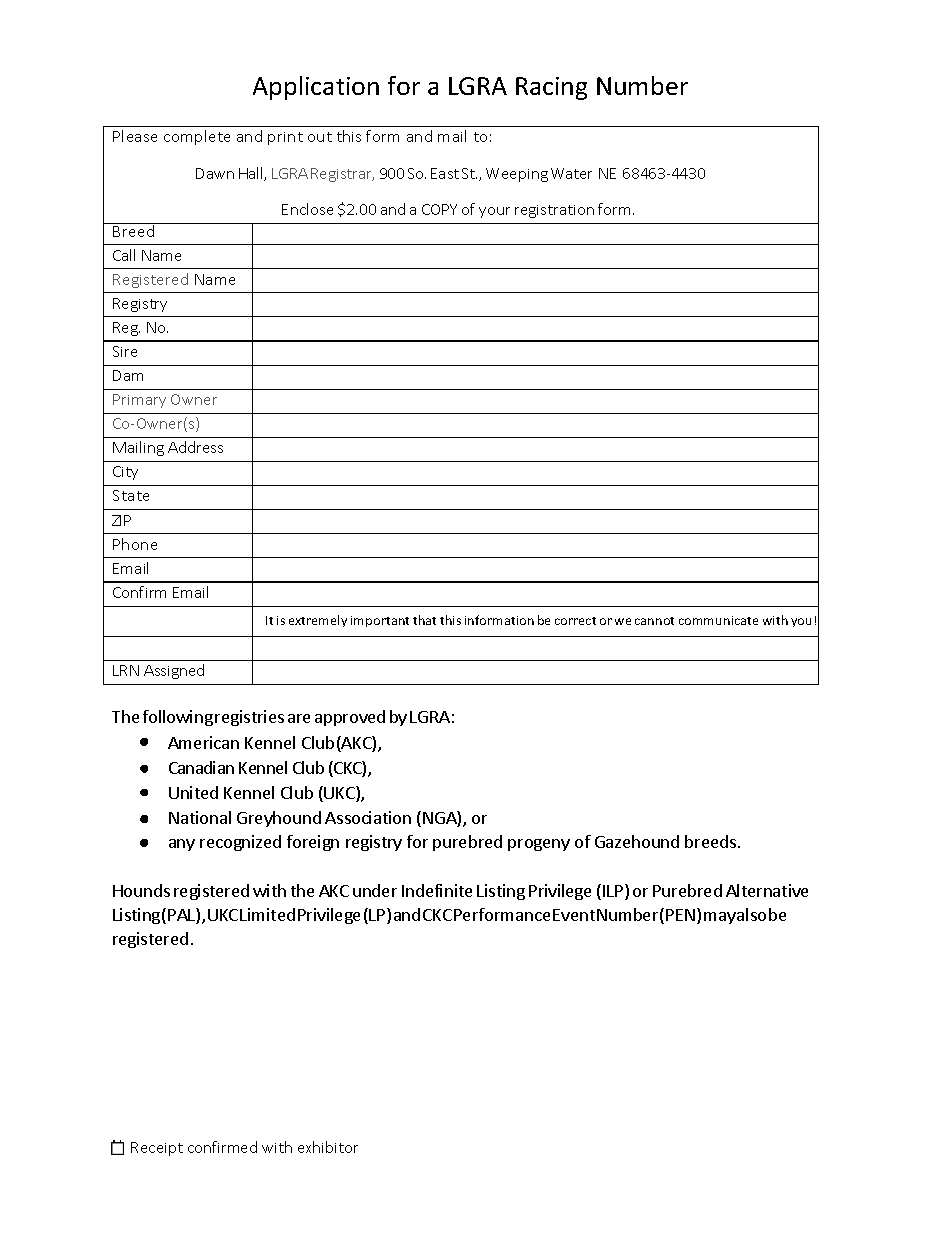 The image size is (952, 1233). Describe the element at coordinates (380, 621) in the document. I see `important` at that location.
